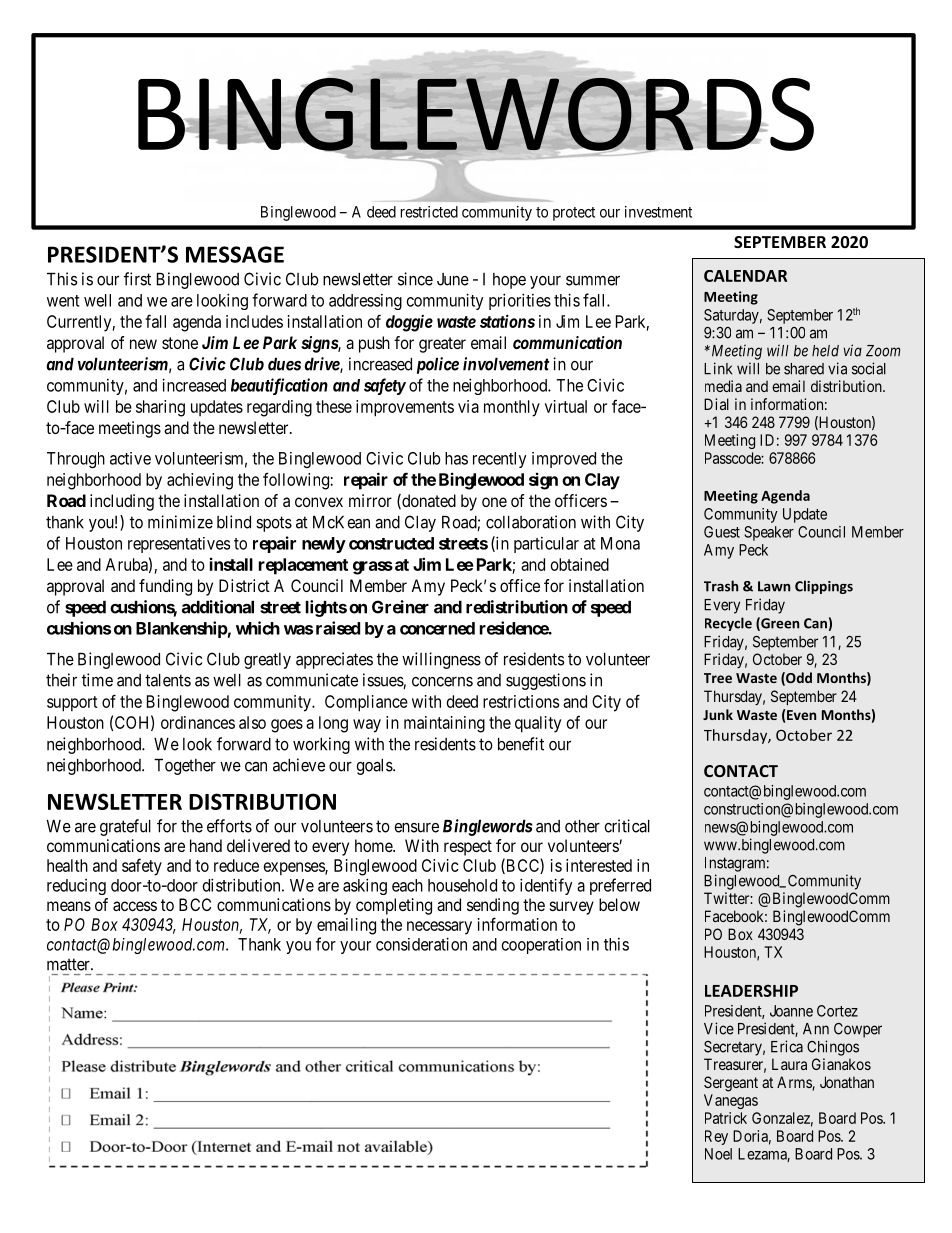  I want to click on Speaker, so click(769, 533).
